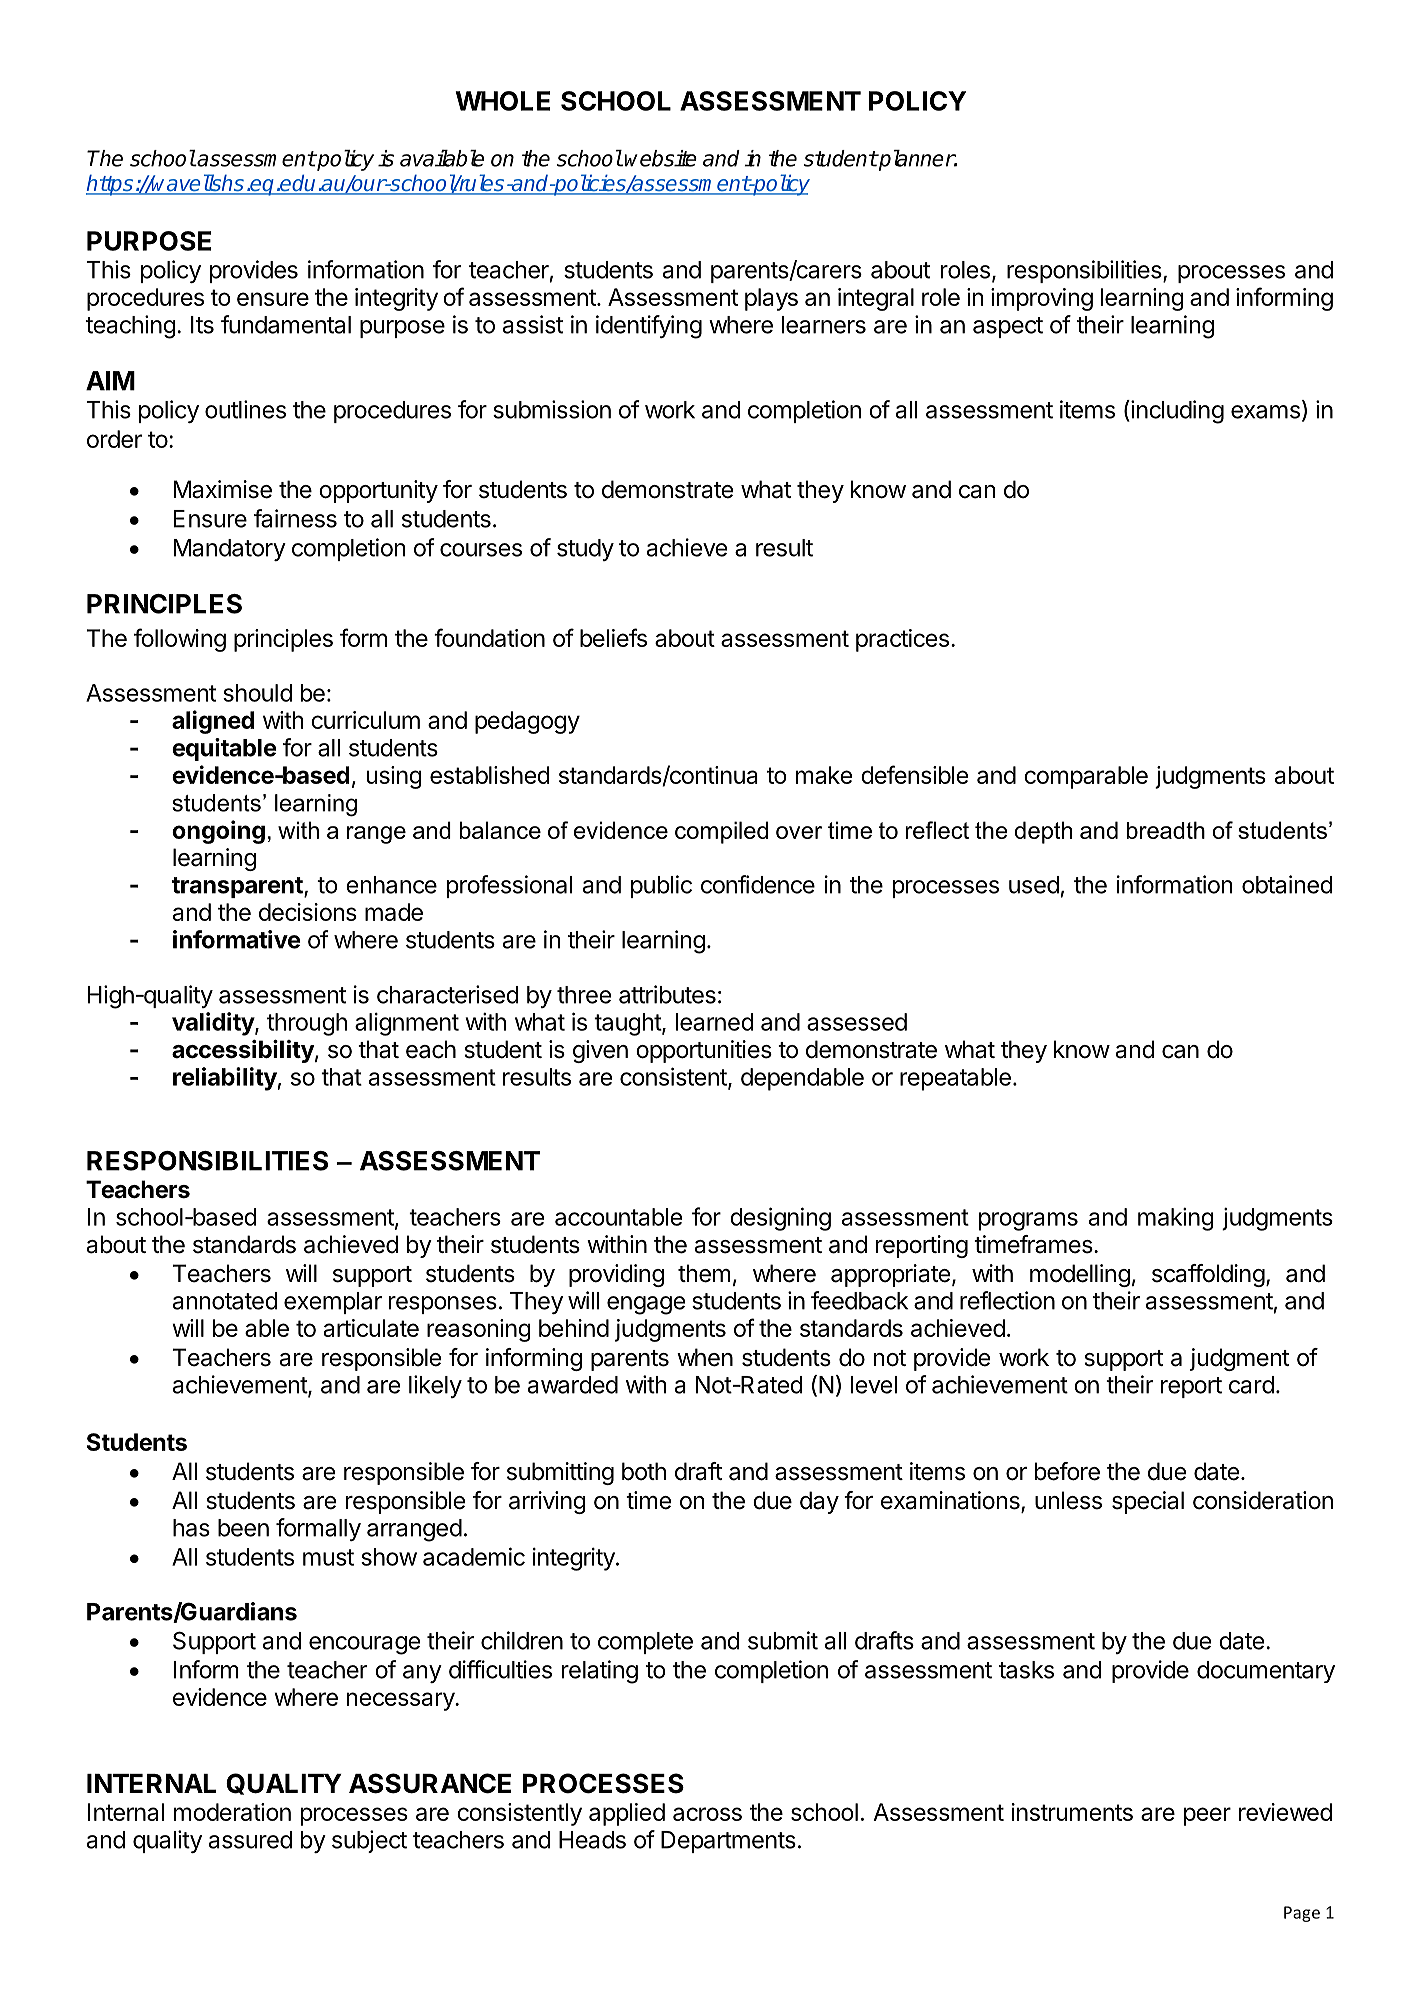 The width and height of the screenshot is (1420, 2008). What do you see at coordinates (660, 158) in the screenshot?
I see `website` at bounding box center [660, 158].
